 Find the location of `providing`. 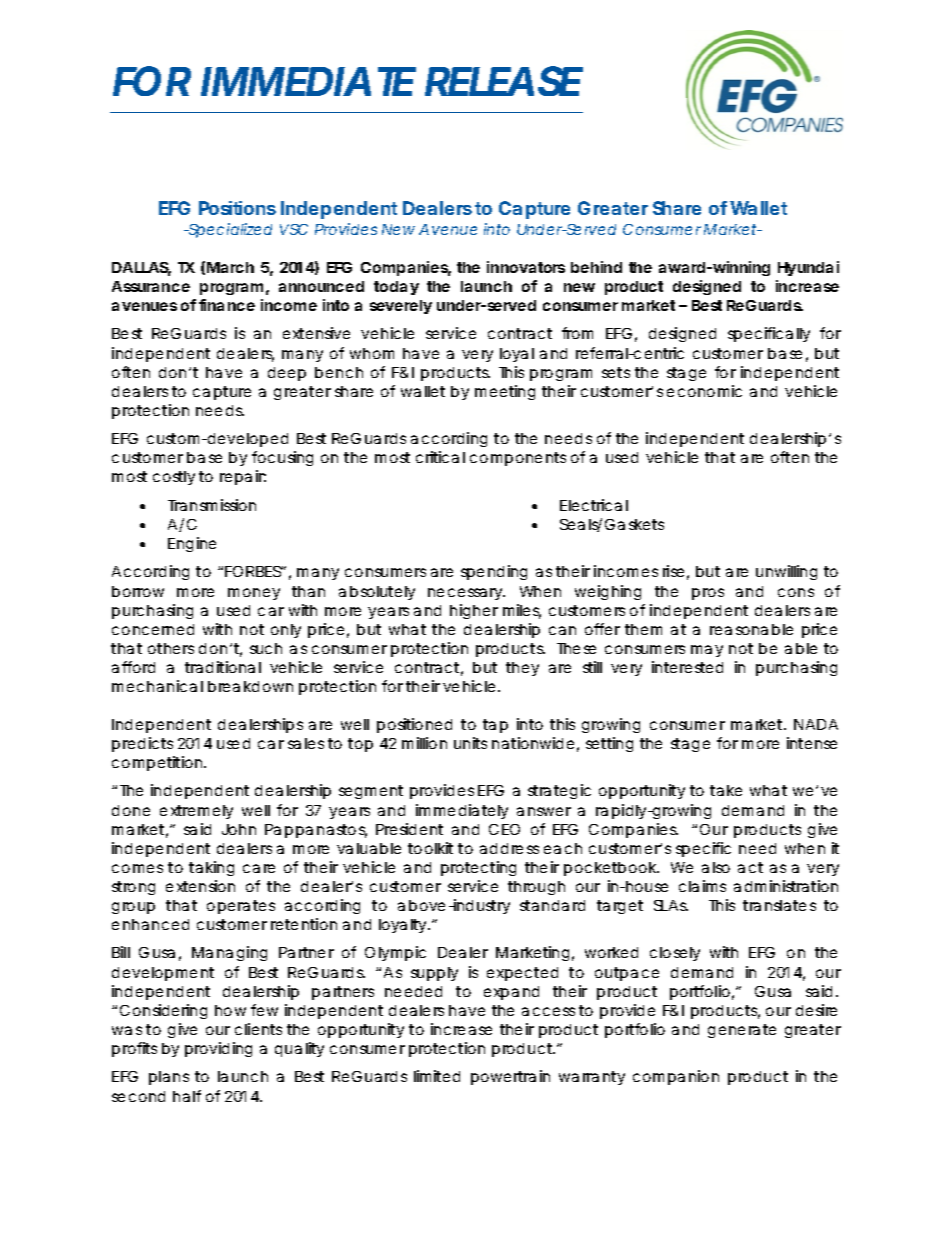

providing is located at coordinates (218, 1049).
